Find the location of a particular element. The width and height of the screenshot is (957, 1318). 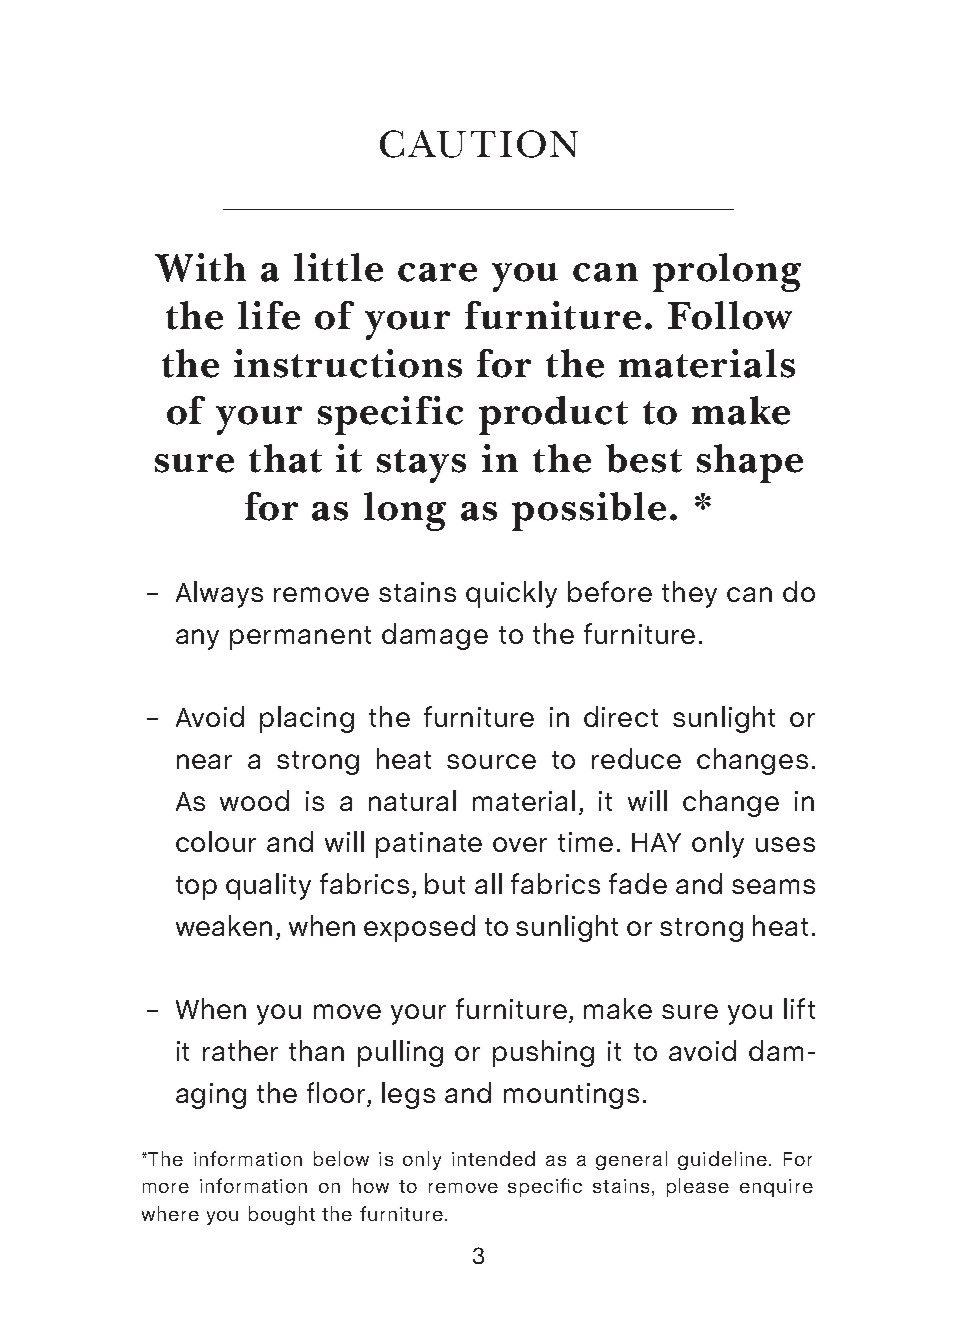

bought is located at coordinates (282, 1215).
